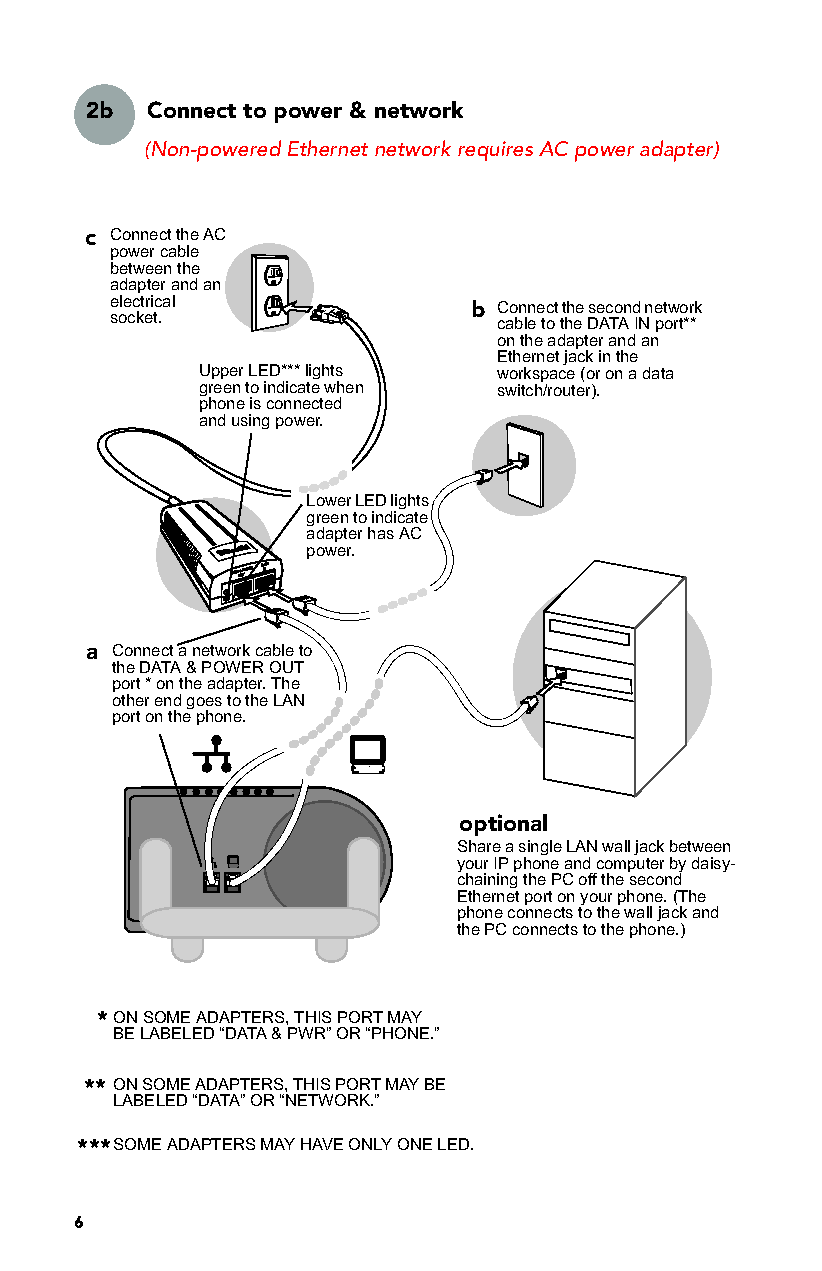  I want to click on optional, so click(503, 825).
